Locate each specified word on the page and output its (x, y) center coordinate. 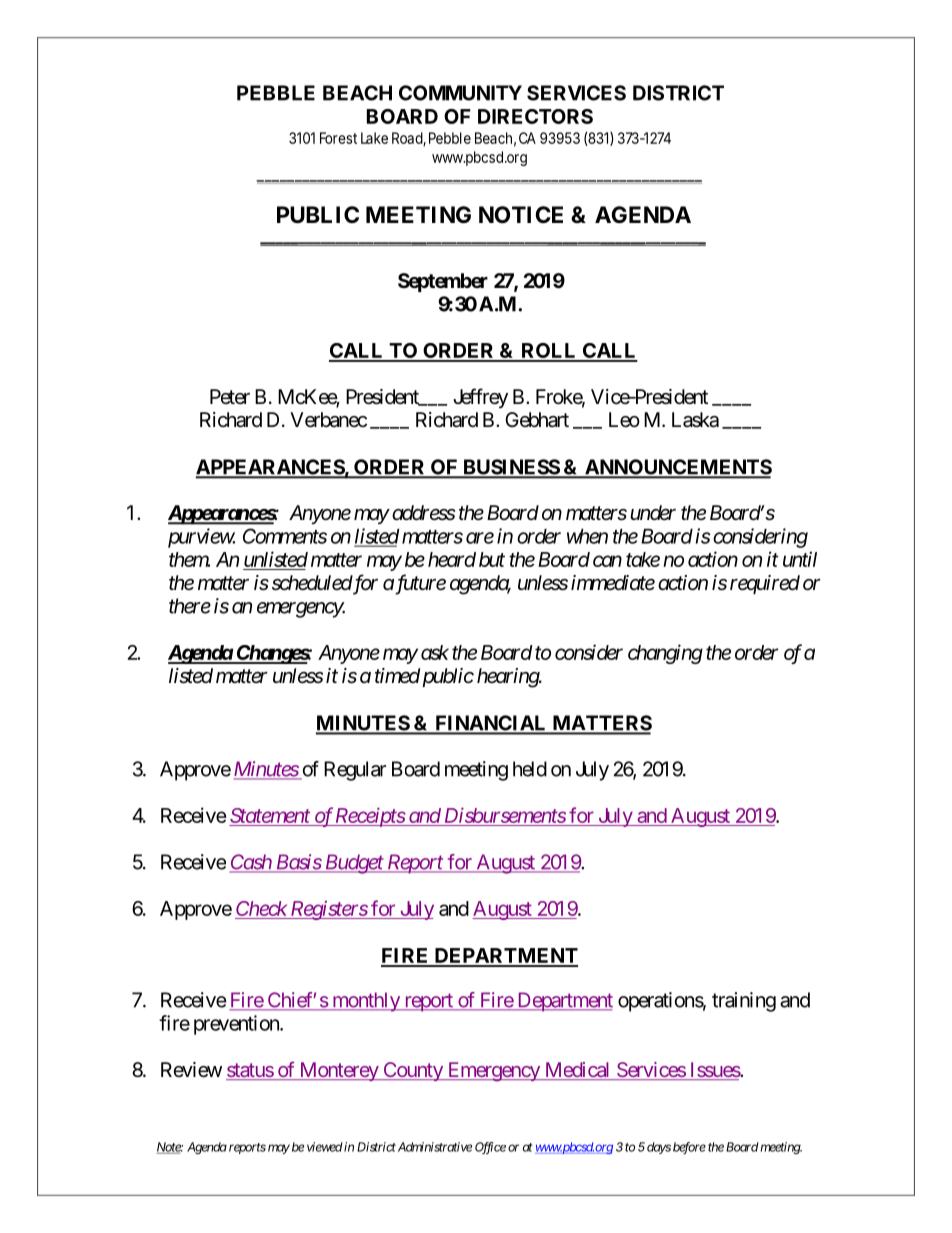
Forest (338, 138)
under (653, 513)
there (190, 606)
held (530, 769)
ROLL (549, 352)
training (744, 1002)
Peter (230, 396)
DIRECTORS (535, 116)
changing (665, 654)
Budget (353, 864)
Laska (695, 420)
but (492, 559)
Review (191, 1069)
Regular (355, 771)
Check (261, 910)
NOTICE (521, 215)
